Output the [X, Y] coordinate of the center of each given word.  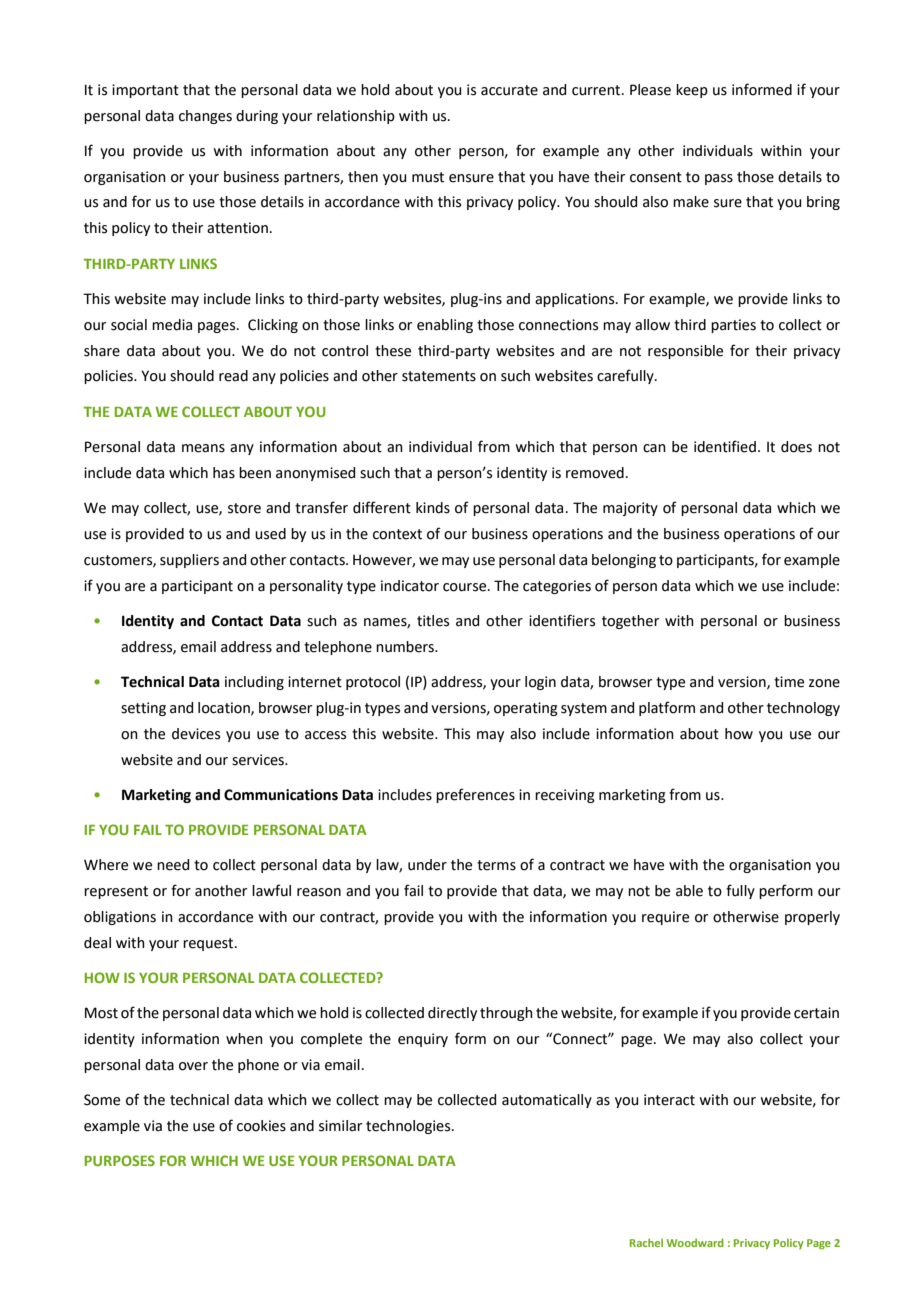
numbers [406, 647]
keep [692, 91]
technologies [409, 1127]
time [789, 682]
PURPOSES [120, 1160]
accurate [509, 90]
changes [205, 117]
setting [143, 709]
